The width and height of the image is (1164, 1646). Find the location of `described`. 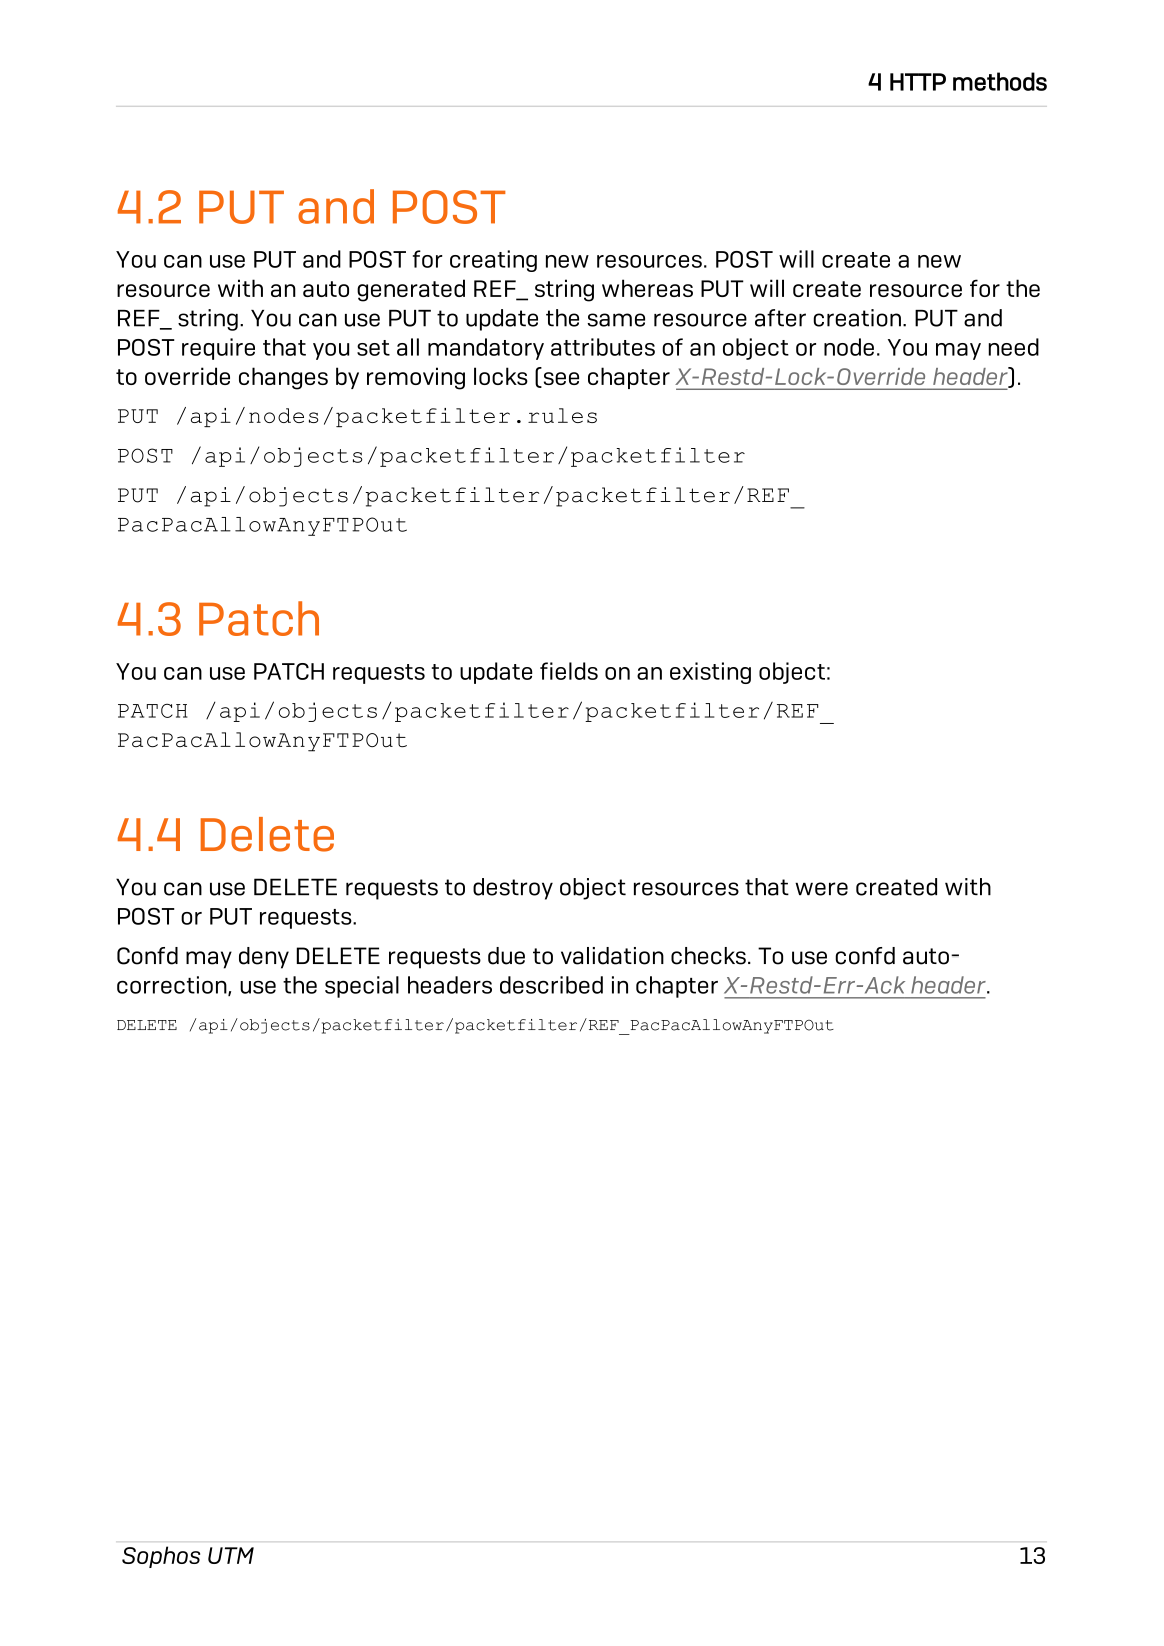

described is located at coordinates (551, 985).
